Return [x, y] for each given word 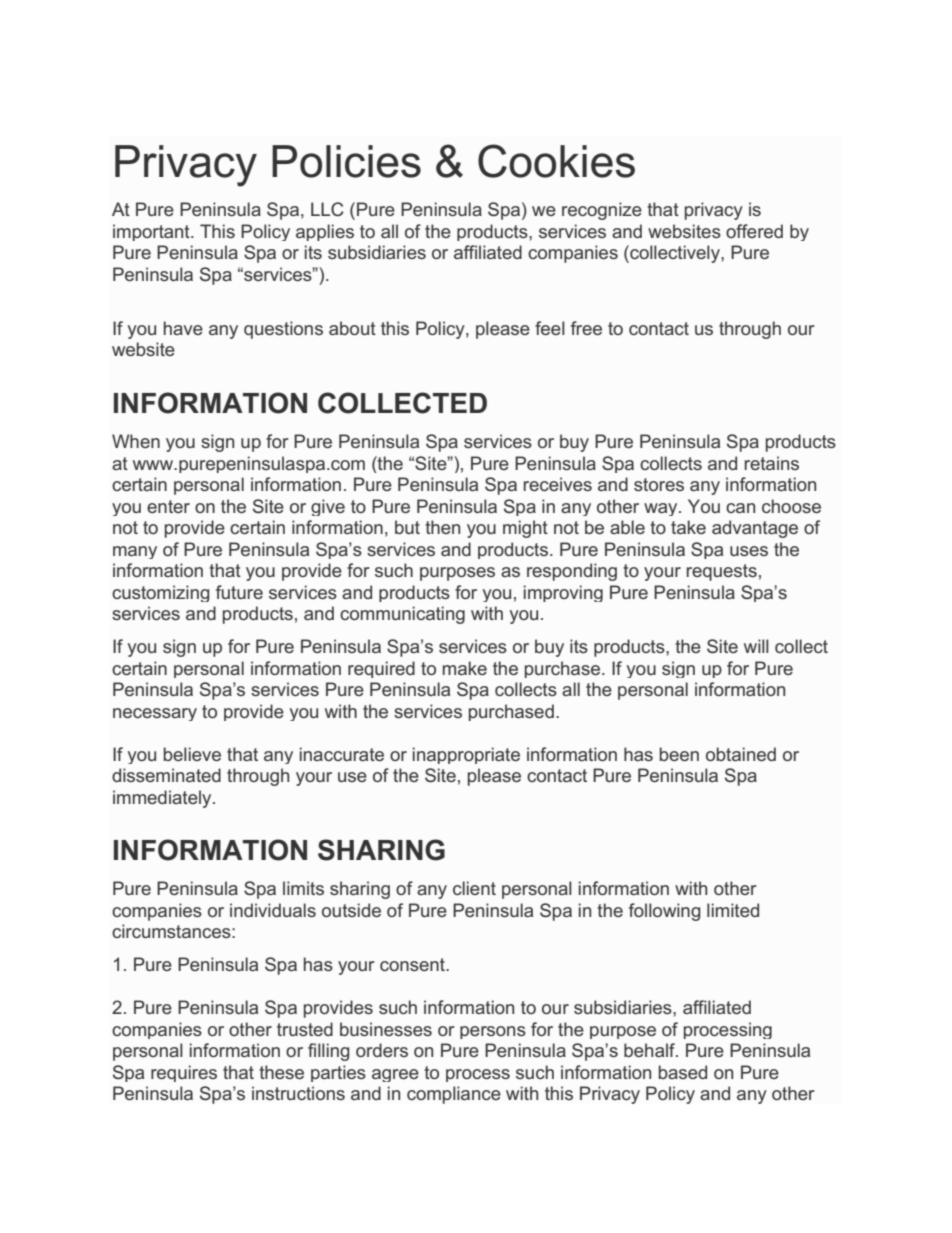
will [756, 646]
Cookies [556, 161]
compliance [454, 1095]
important [152, 232]
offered [754, 231]
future [239, 592]
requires [184, 1073]
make [465, 668]
